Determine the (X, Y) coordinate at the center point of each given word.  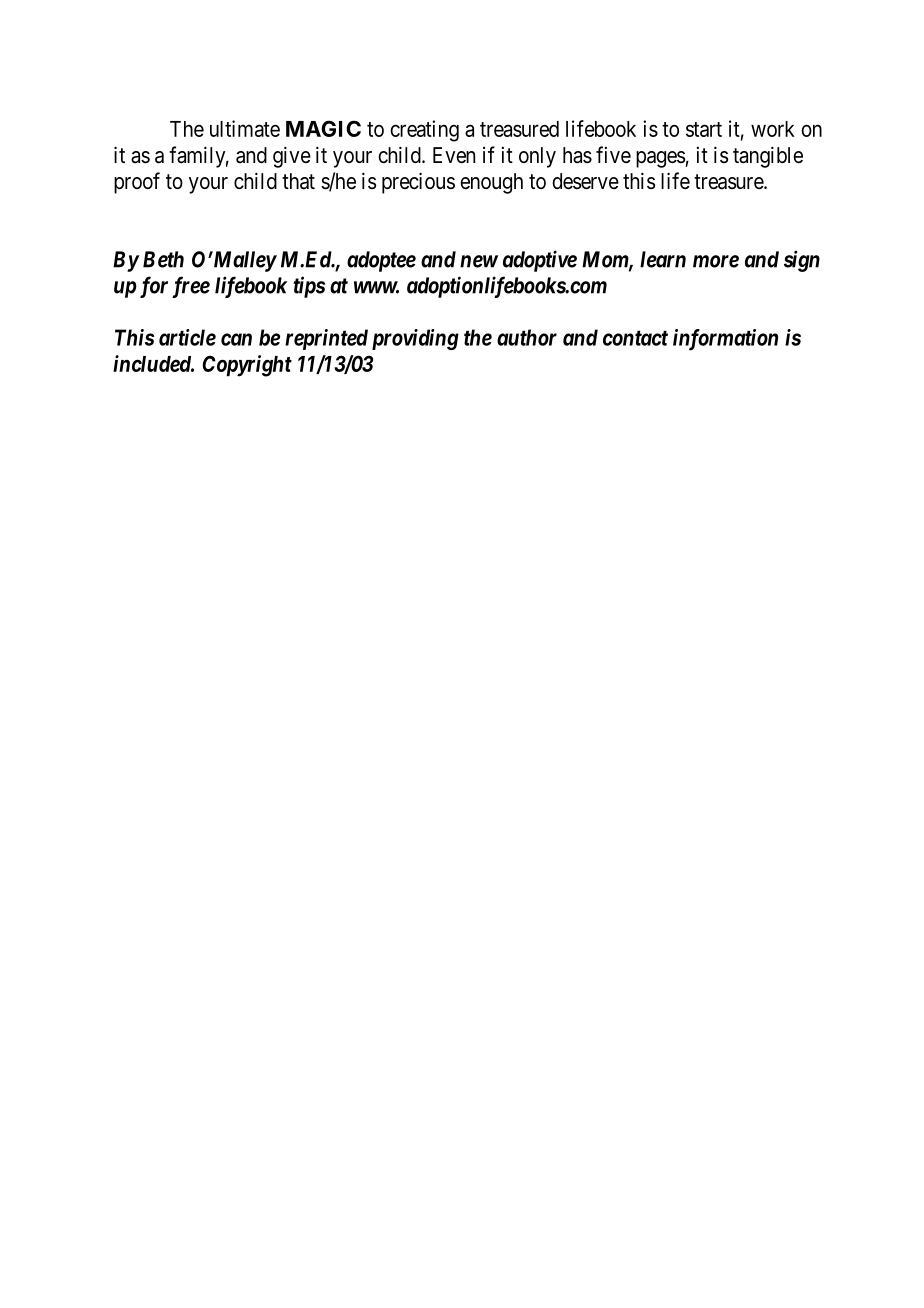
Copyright (247, 366)
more (716, 261)
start (704, 129)
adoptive (540, 261)
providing (415, 339)
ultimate (245, 128)
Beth (163, 259)
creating (424, 131)
